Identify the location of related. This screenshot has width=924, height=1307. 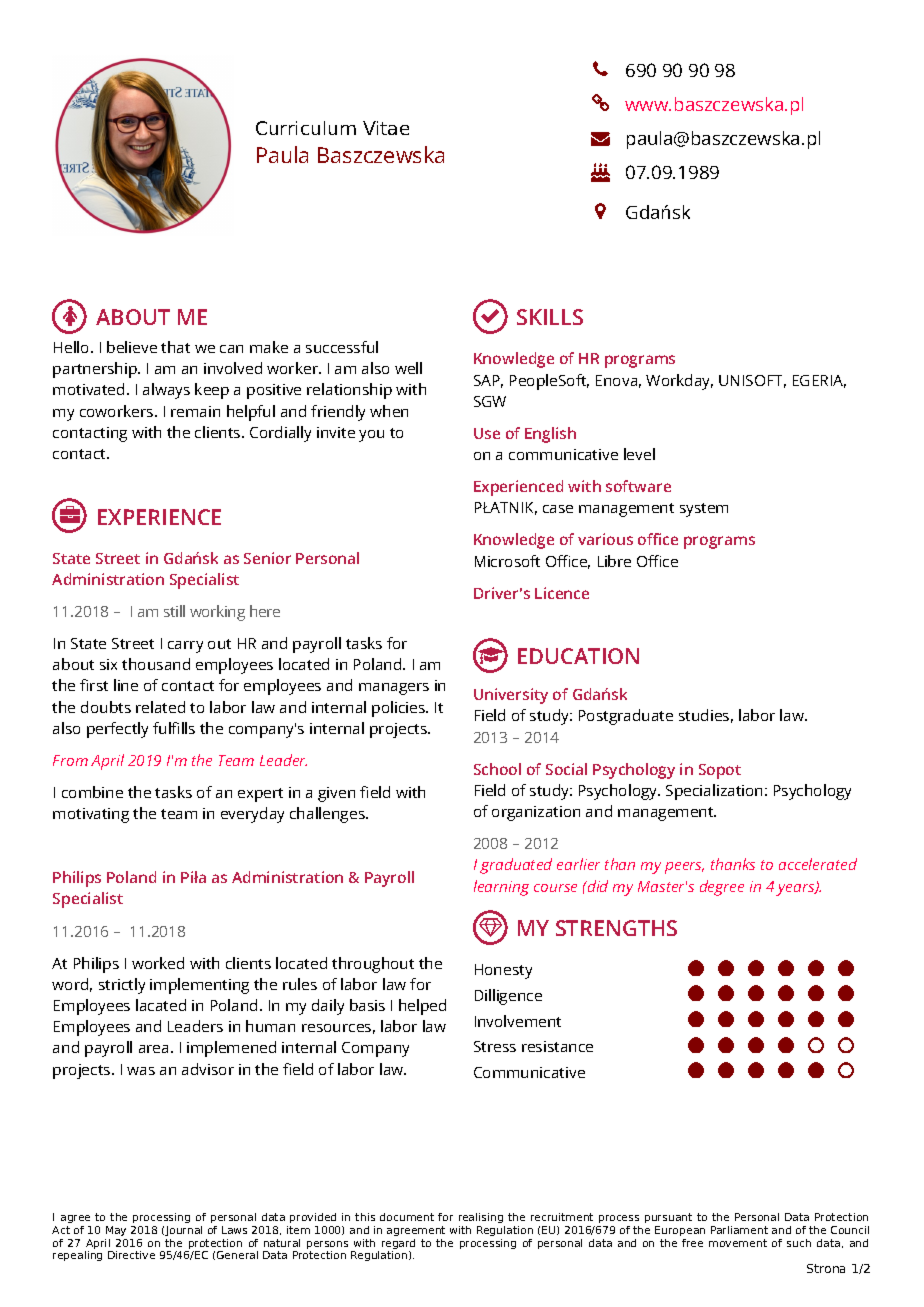
(160, 707).
